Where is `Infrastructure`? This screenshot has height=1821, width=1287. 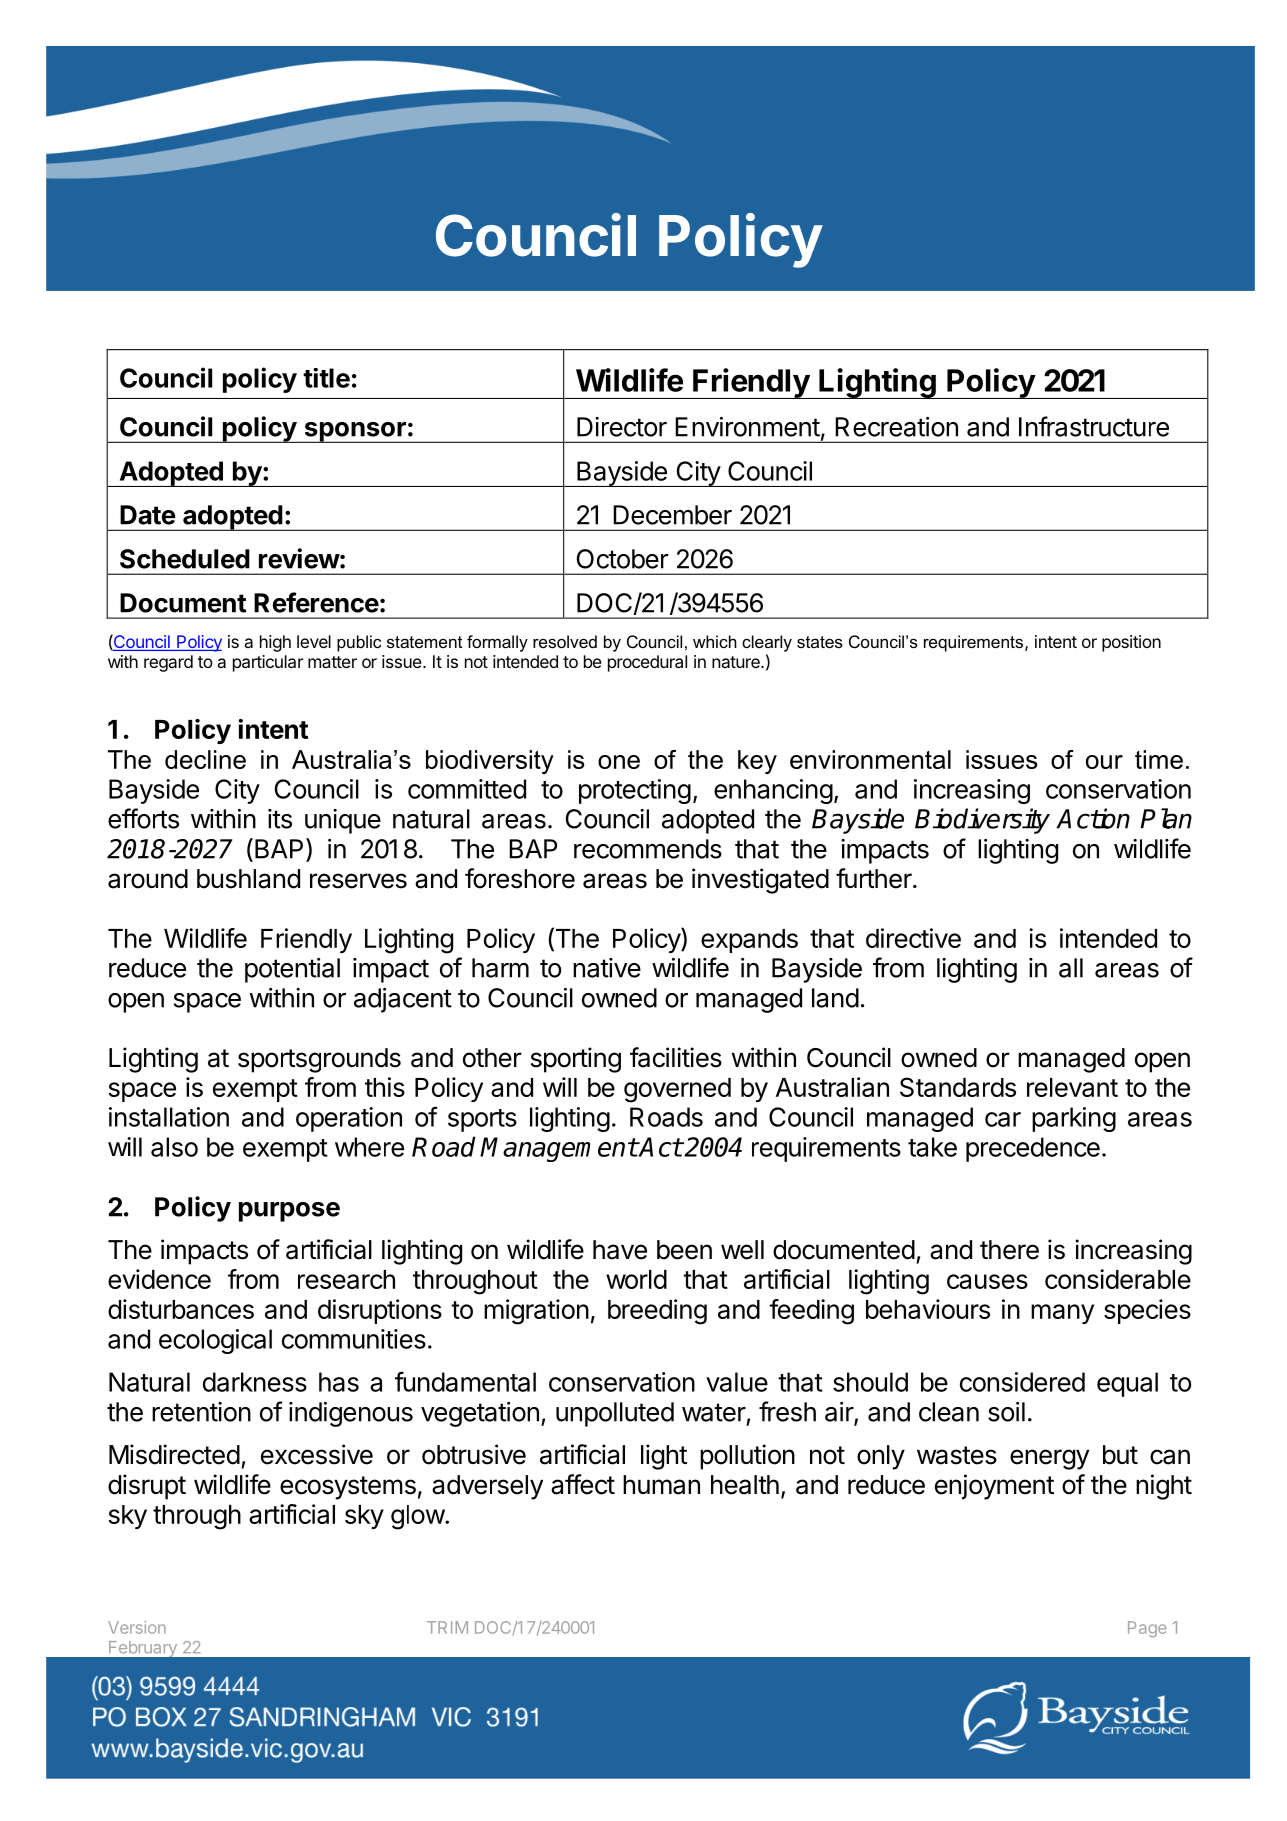 Infrastructure is located at coordinates (1094, 426).
